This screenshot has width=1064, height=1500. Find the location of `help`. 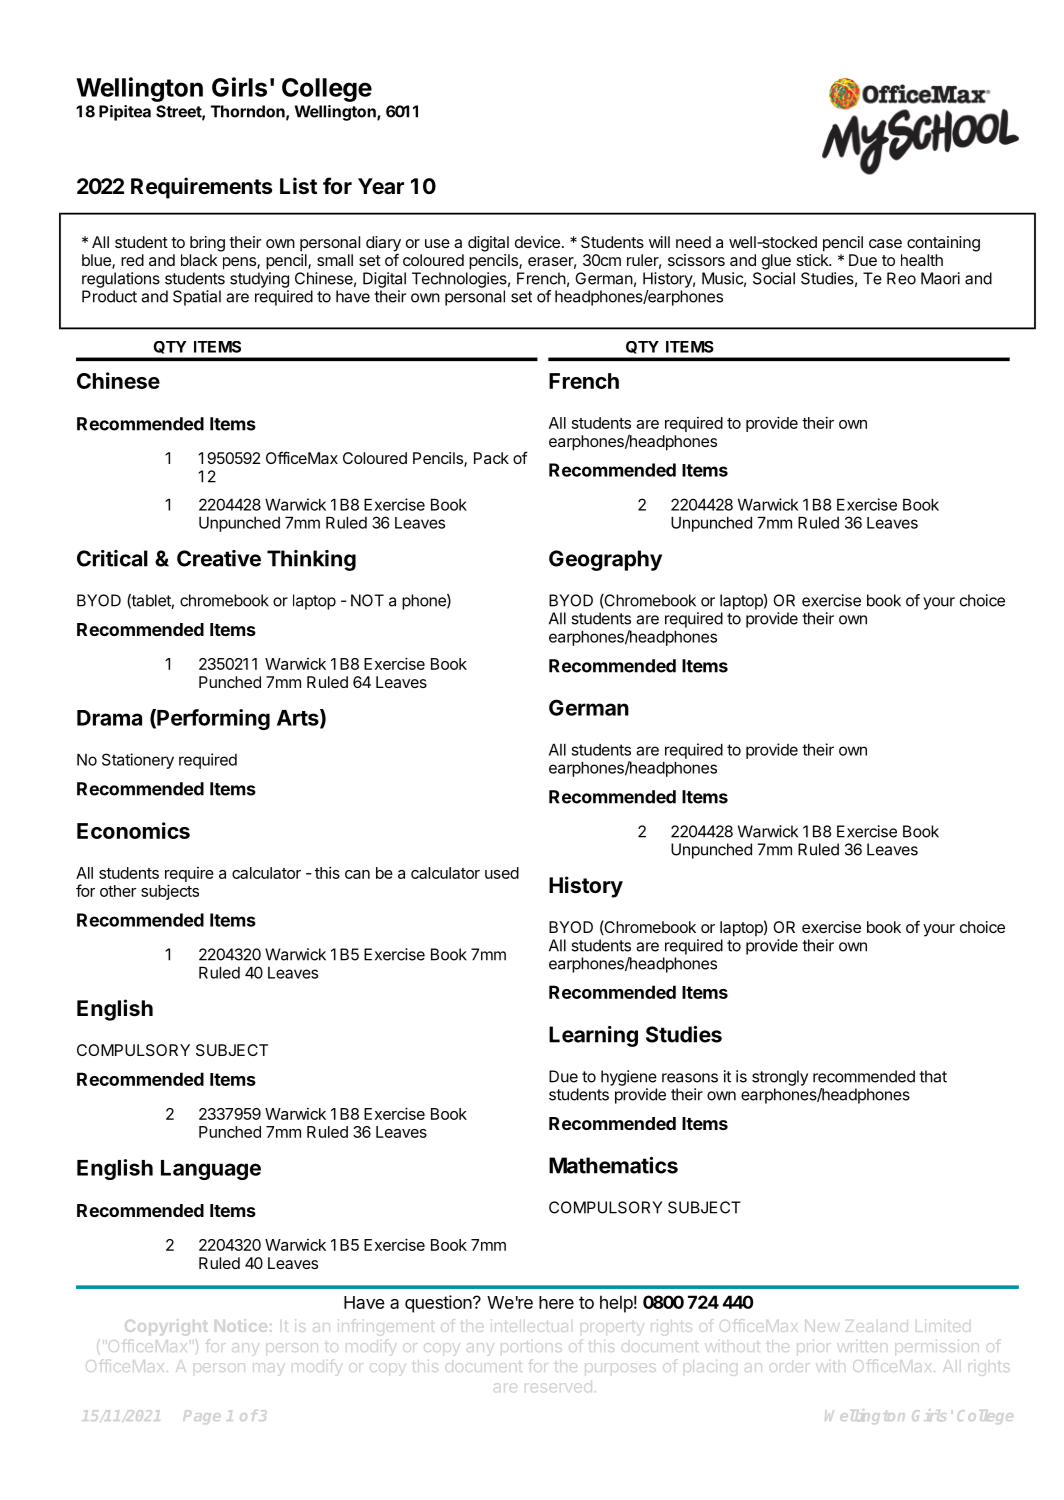

help is located at coordinates (616, 1304).
